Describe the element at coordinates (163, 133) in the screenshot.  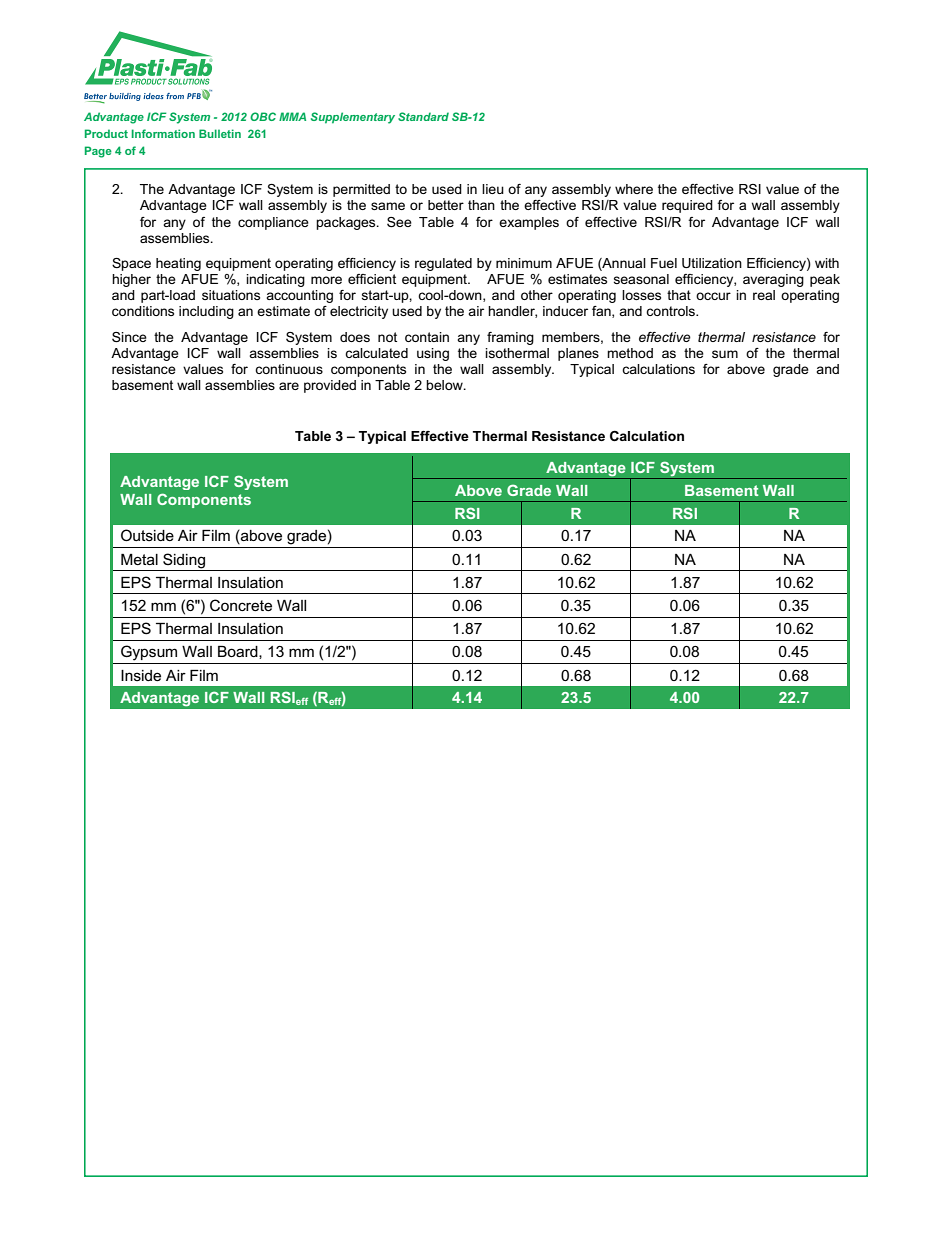
I see `Information` at that location.
